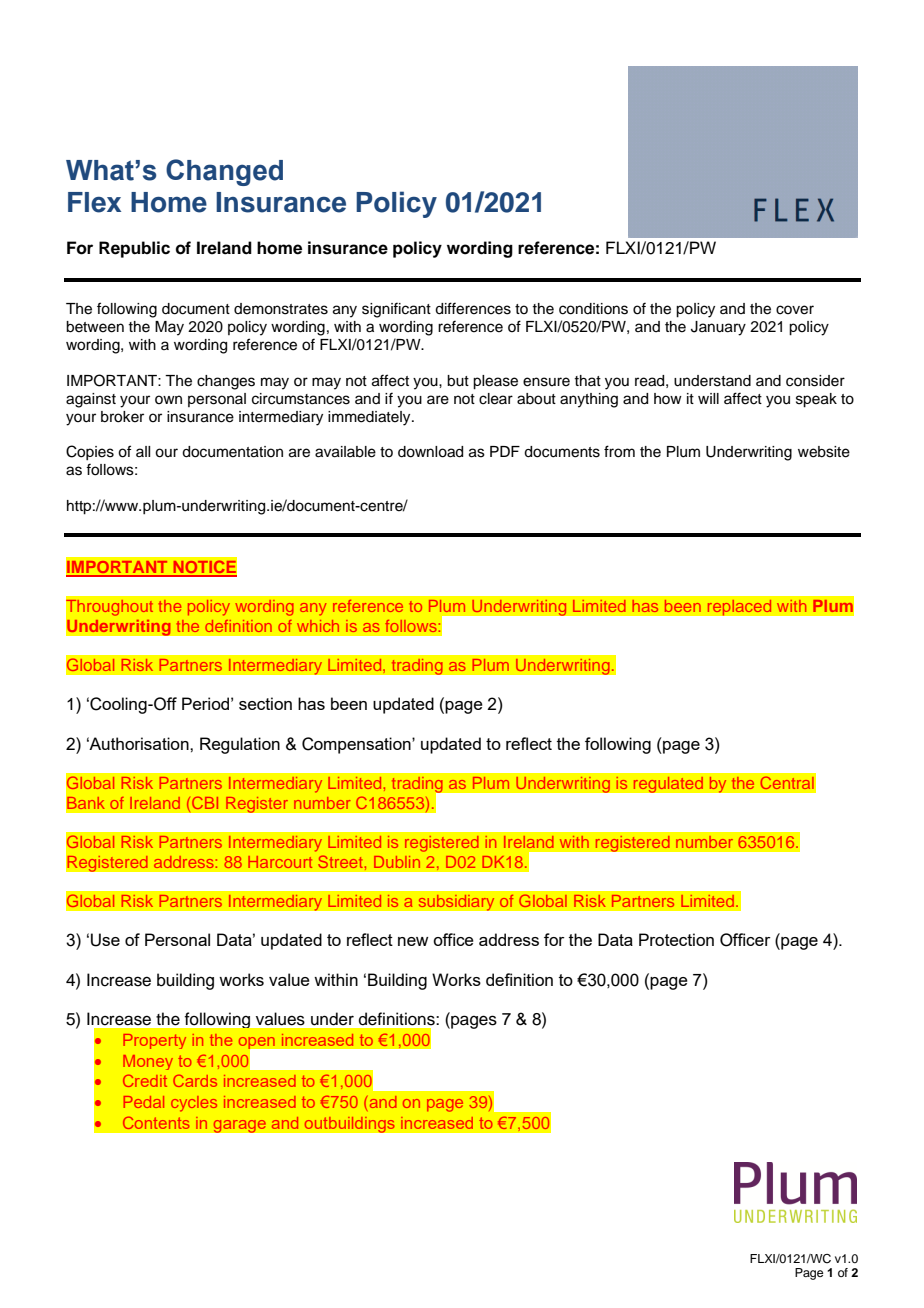 The width and height of the document is (924, 1308). Describe the element at coordinates (194, 1104) in the document. I see `cycles` at that location.
